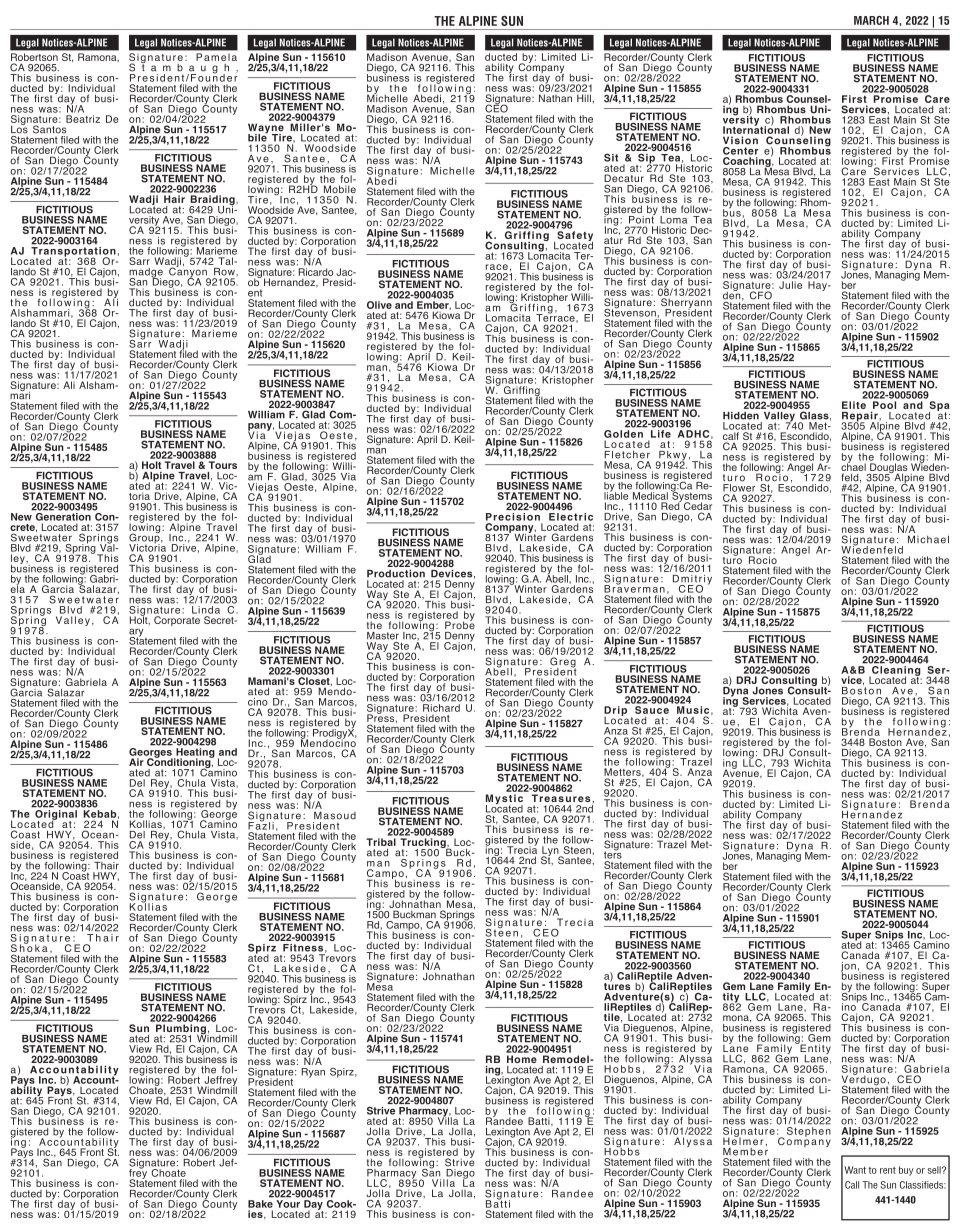 Image resolution: width=960 pixels, height=1232 pixels. What do you see at coordinates (852, 1185) in the screenshot?
I see `Call` at bounding box center [852, 1185].
